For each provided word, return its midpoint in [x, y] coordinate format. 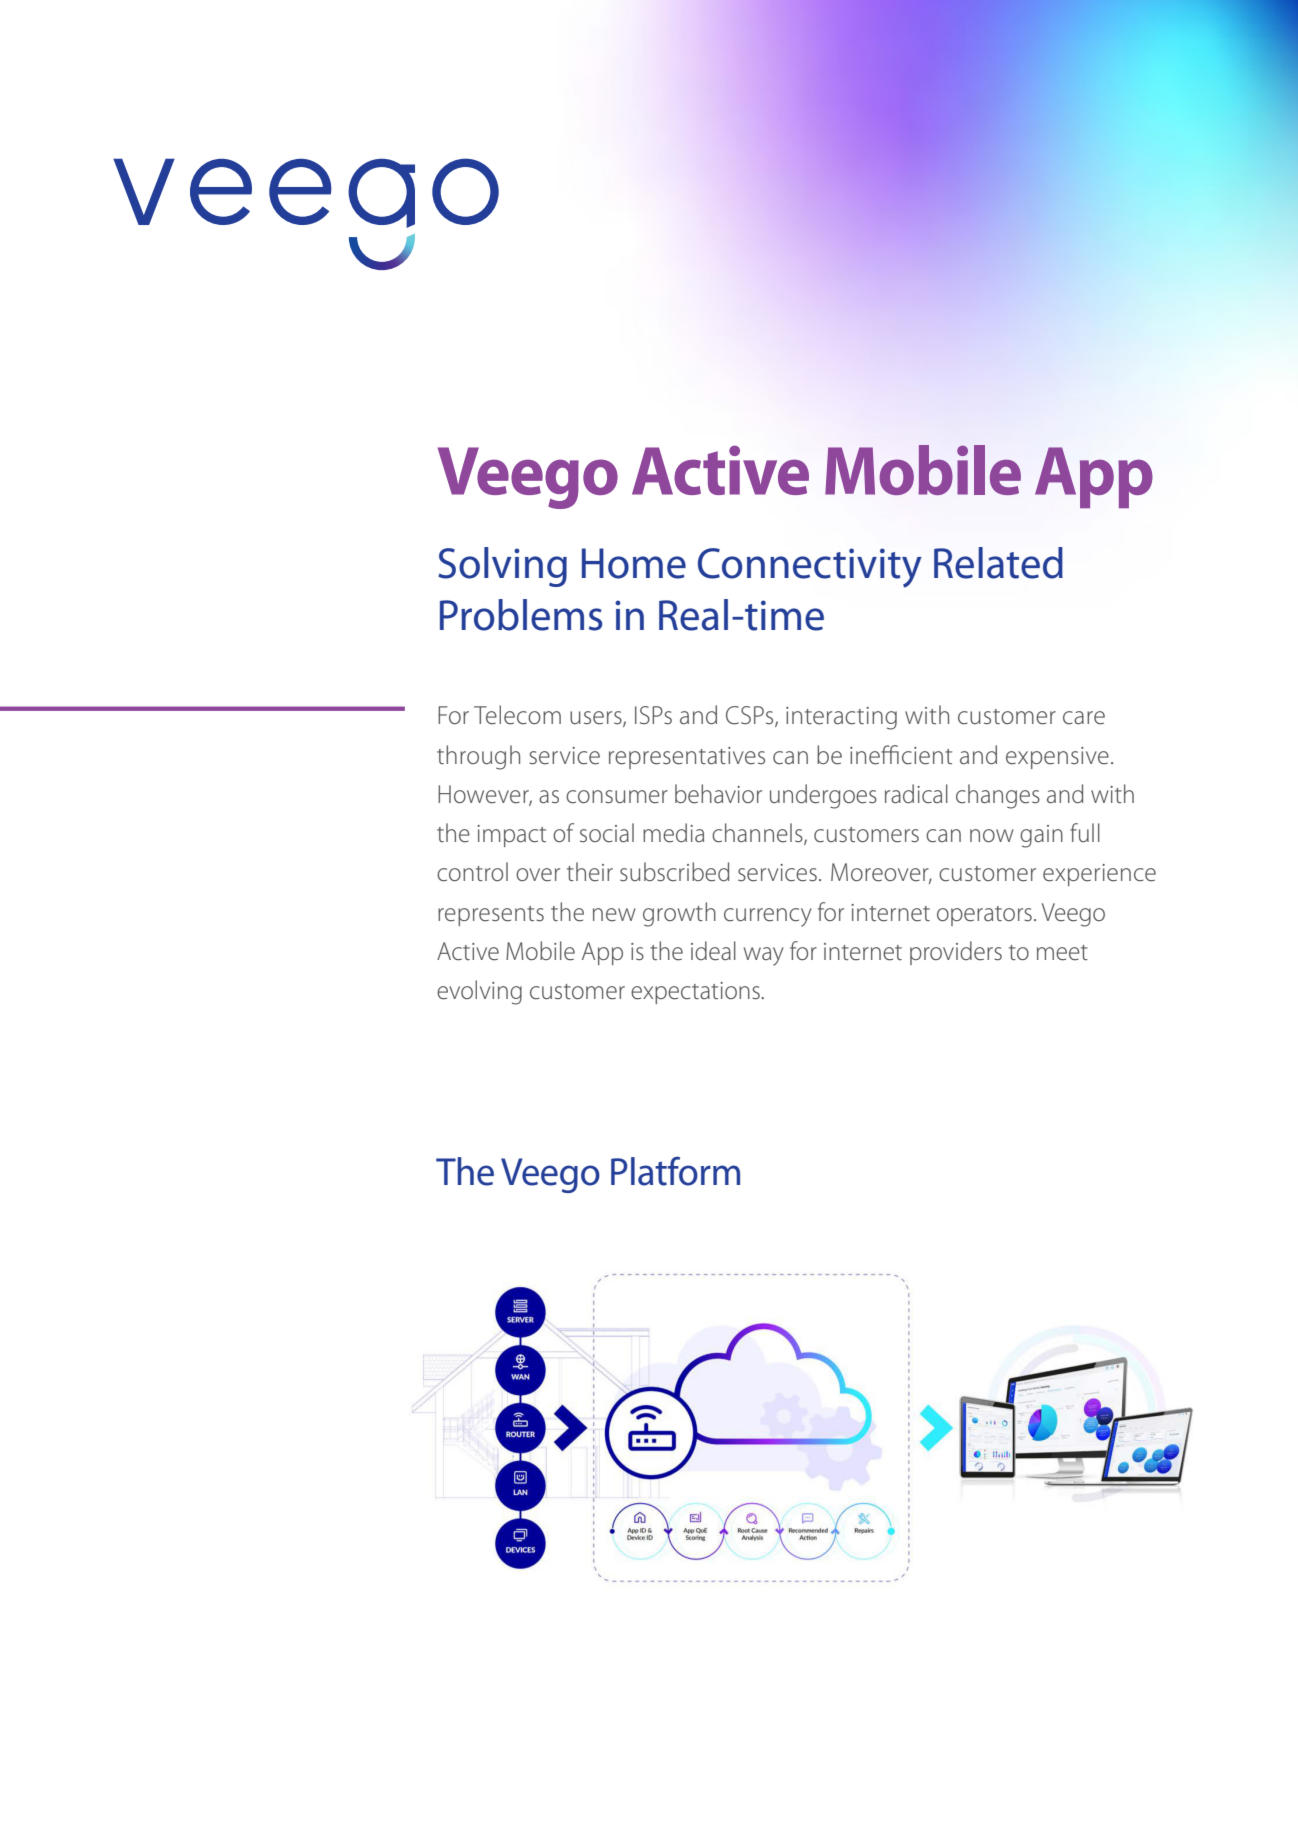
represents [491, 916]
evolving [479, 992]
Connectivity [810, 568]
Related [998, 563]
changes [998, 796]
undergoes [823, 796]
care [1084, 718]
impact [511, 836]
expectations [696, 993]
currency [768, 917]
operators [984, 916]
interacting [841, 718]
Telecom [517, 715]
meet [1062, 953]
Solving [502, 567]
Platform [675, 1171]
